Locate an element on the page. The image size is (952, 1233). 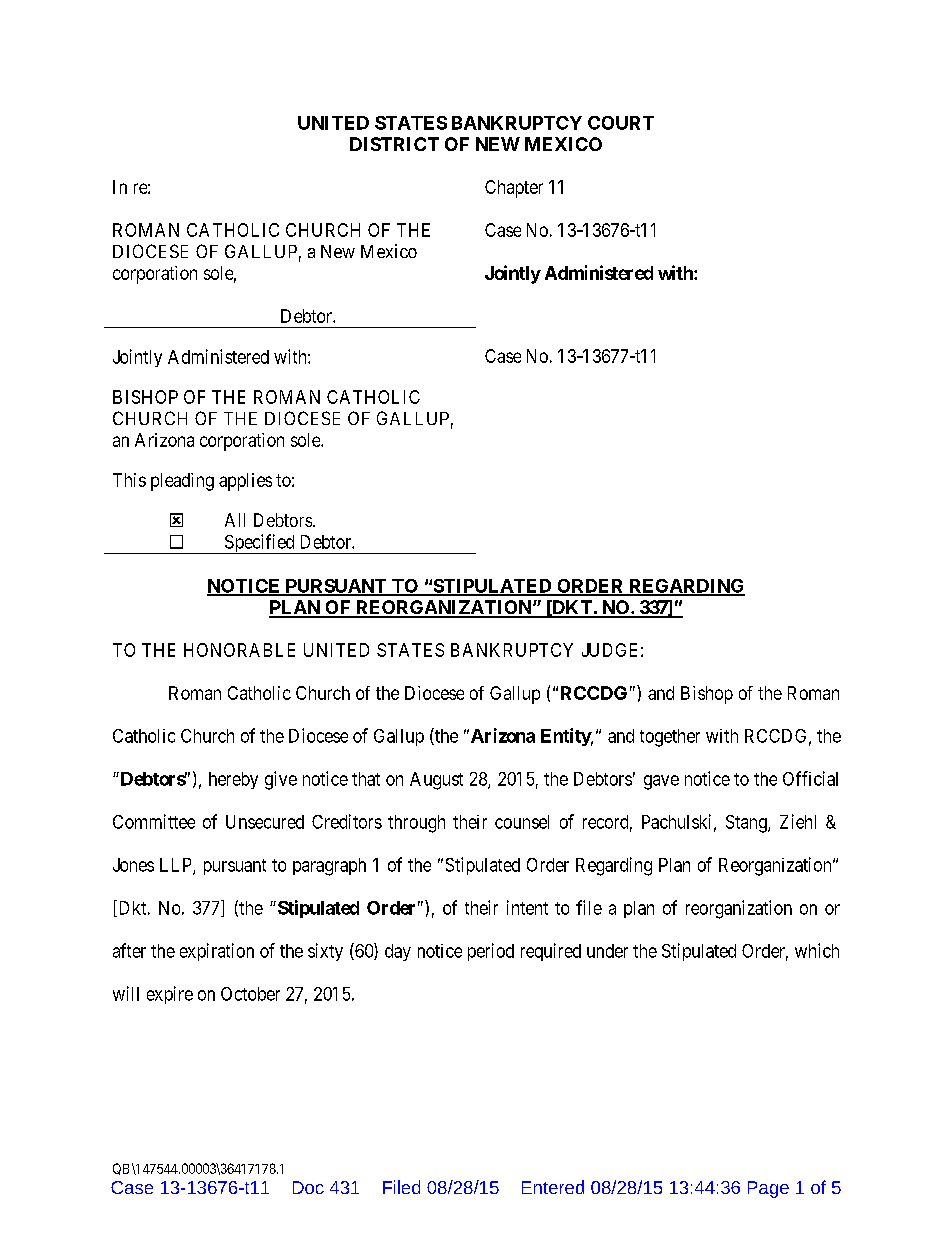
Chapter is located at coordinates (514, 189).
